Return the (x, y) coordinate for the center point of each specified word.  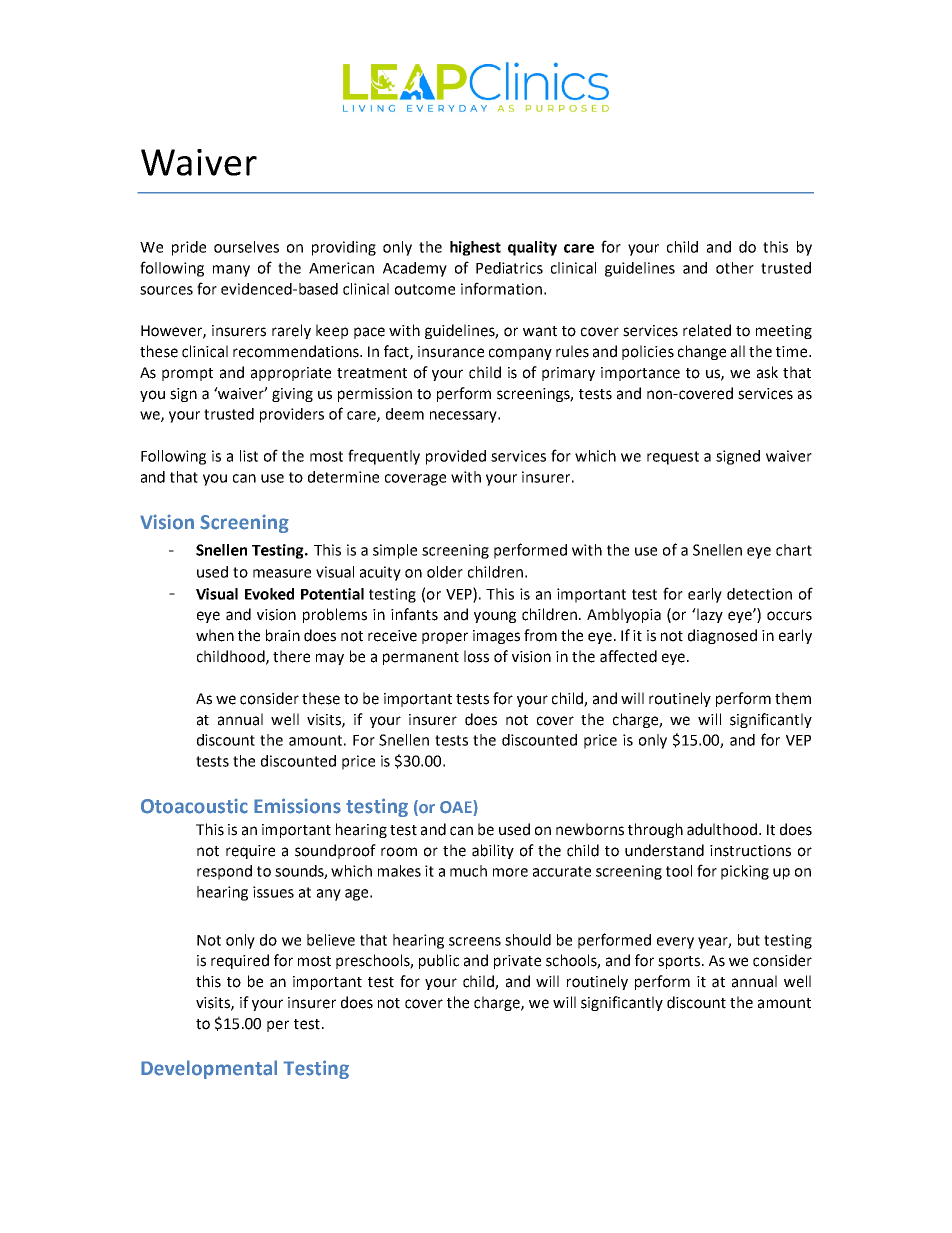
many (231, 271)
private (517, 962)
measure (282, 573)
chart (794, 550)
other (735, 268)
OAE (457, 808)
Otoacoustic (194, 806)
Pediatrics (509, 268)
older (445, 572)
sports (680, 962)
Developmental (209, 1069)
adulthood (723, 829)
